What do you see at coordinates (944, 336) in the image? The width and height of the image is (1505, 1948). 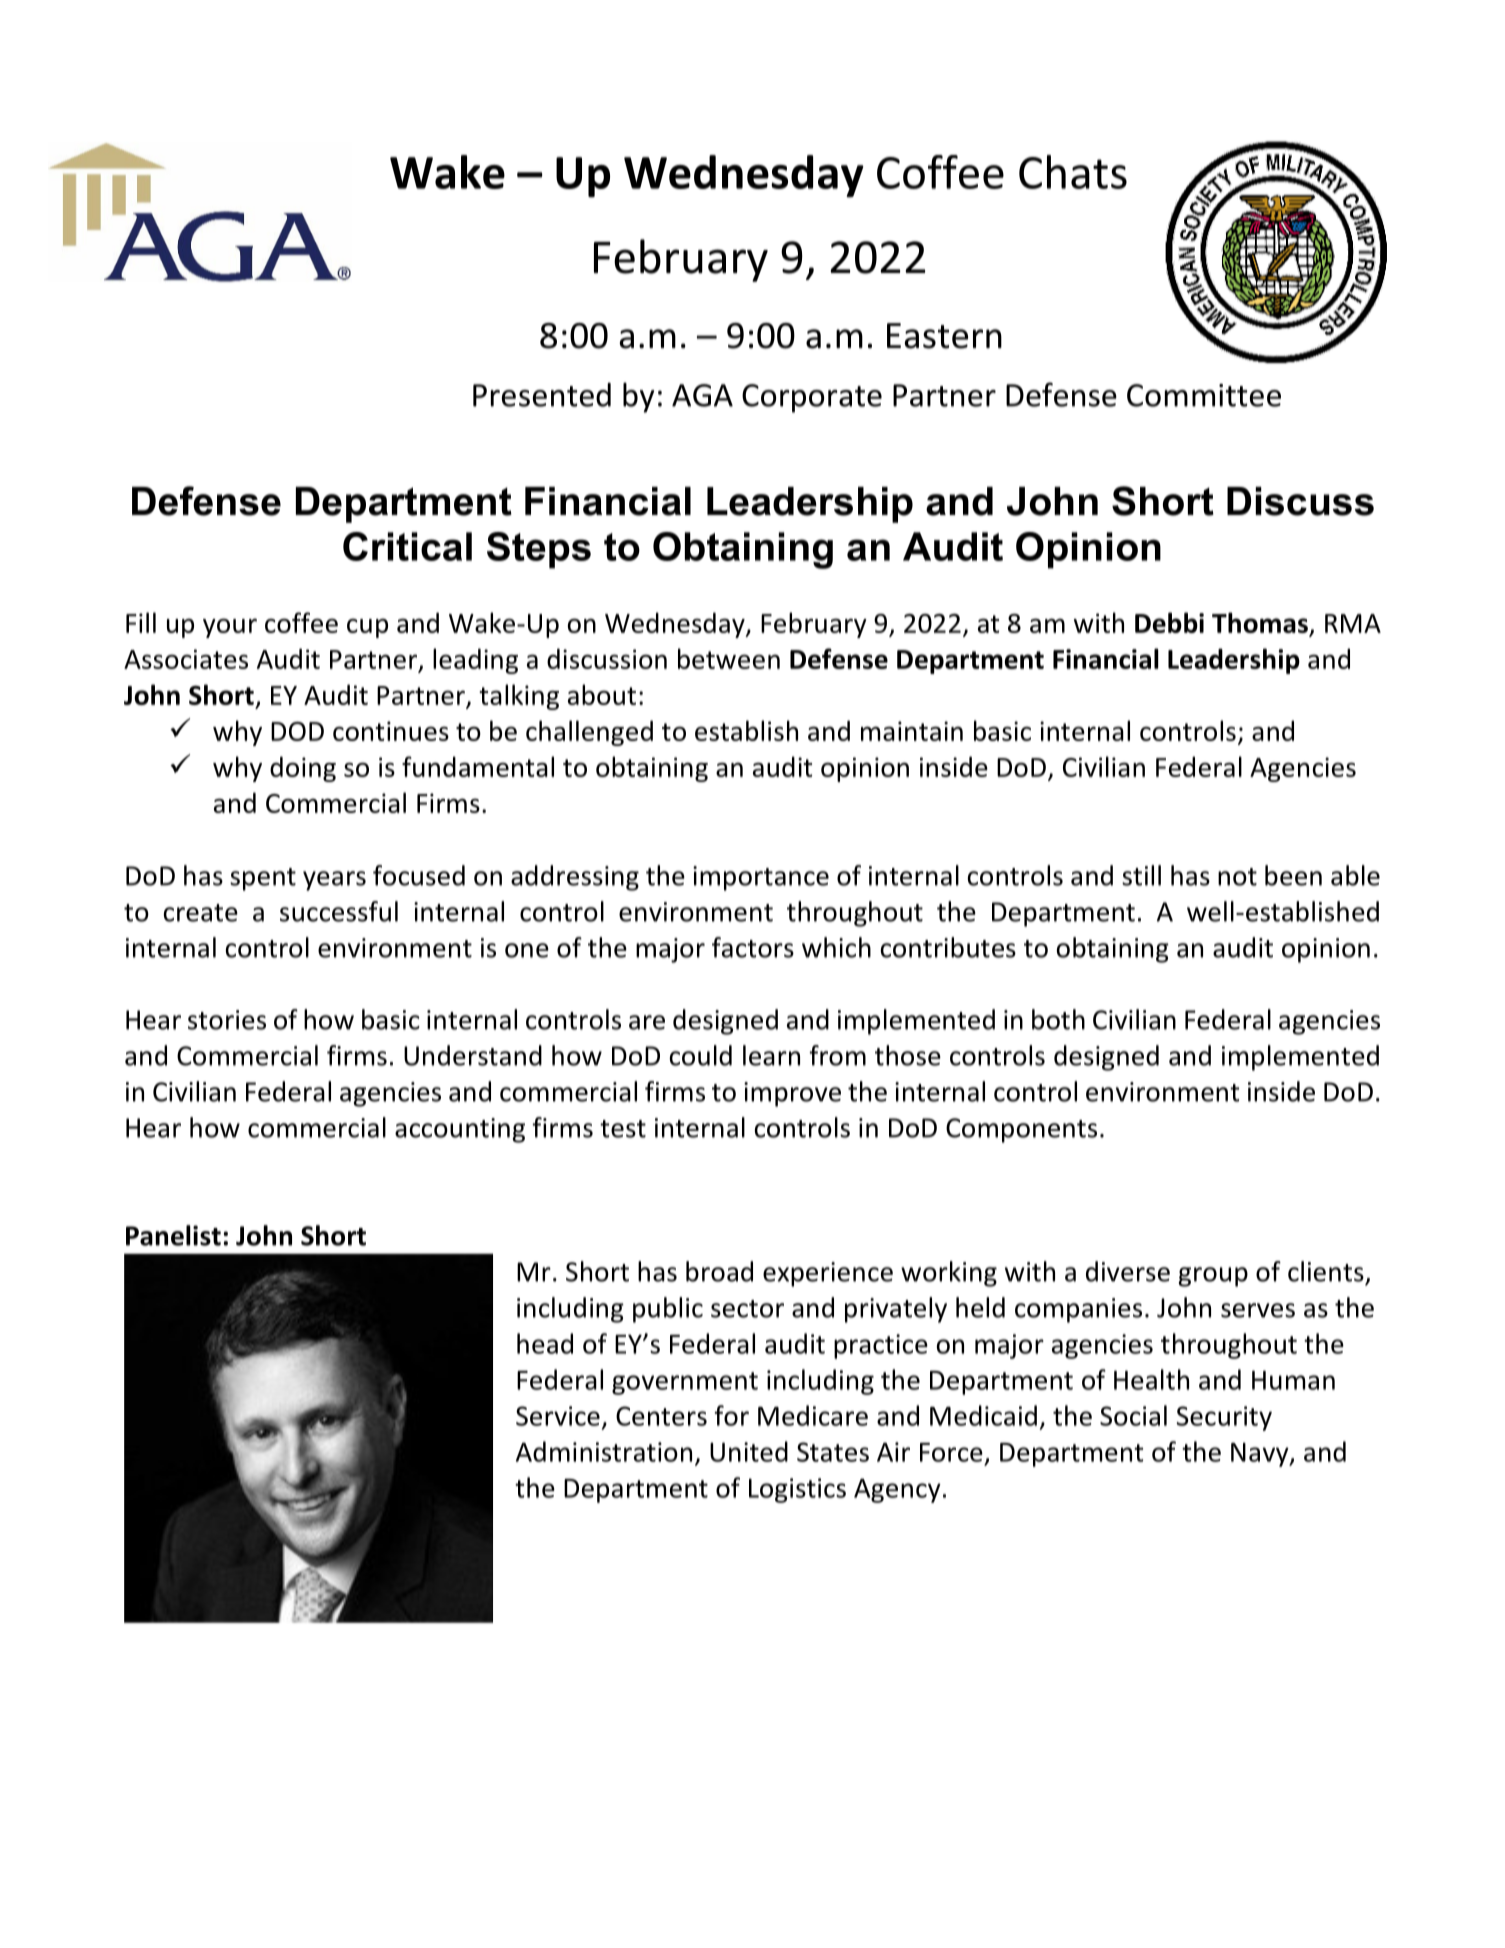 I see `Eastern` at bounding box center [944, 336].
